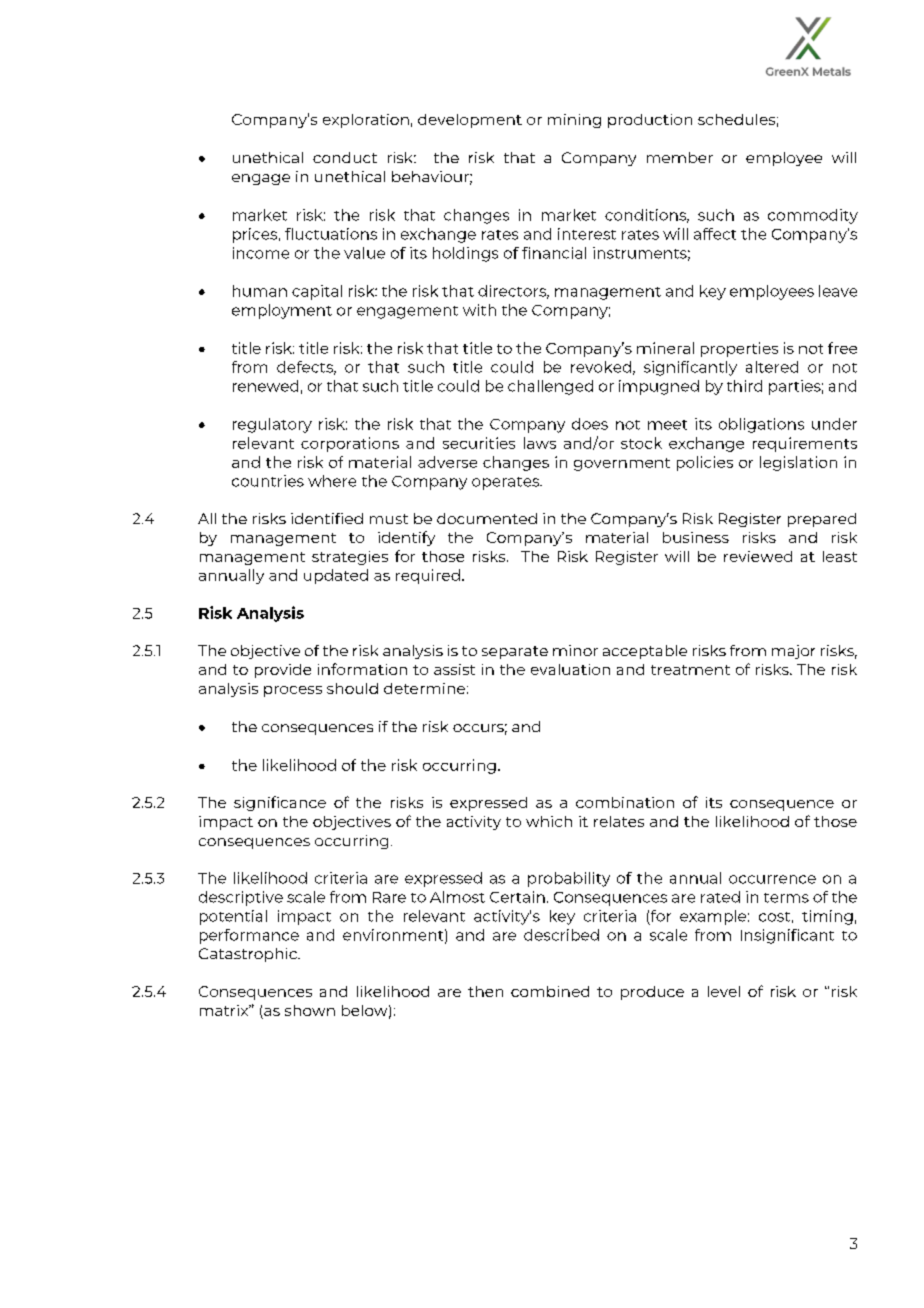 The image size is (924, 1308). What do you see at coordinates (310, 1010) in the screenshot?
I see `shown` at bounding box center [310, 1010].
